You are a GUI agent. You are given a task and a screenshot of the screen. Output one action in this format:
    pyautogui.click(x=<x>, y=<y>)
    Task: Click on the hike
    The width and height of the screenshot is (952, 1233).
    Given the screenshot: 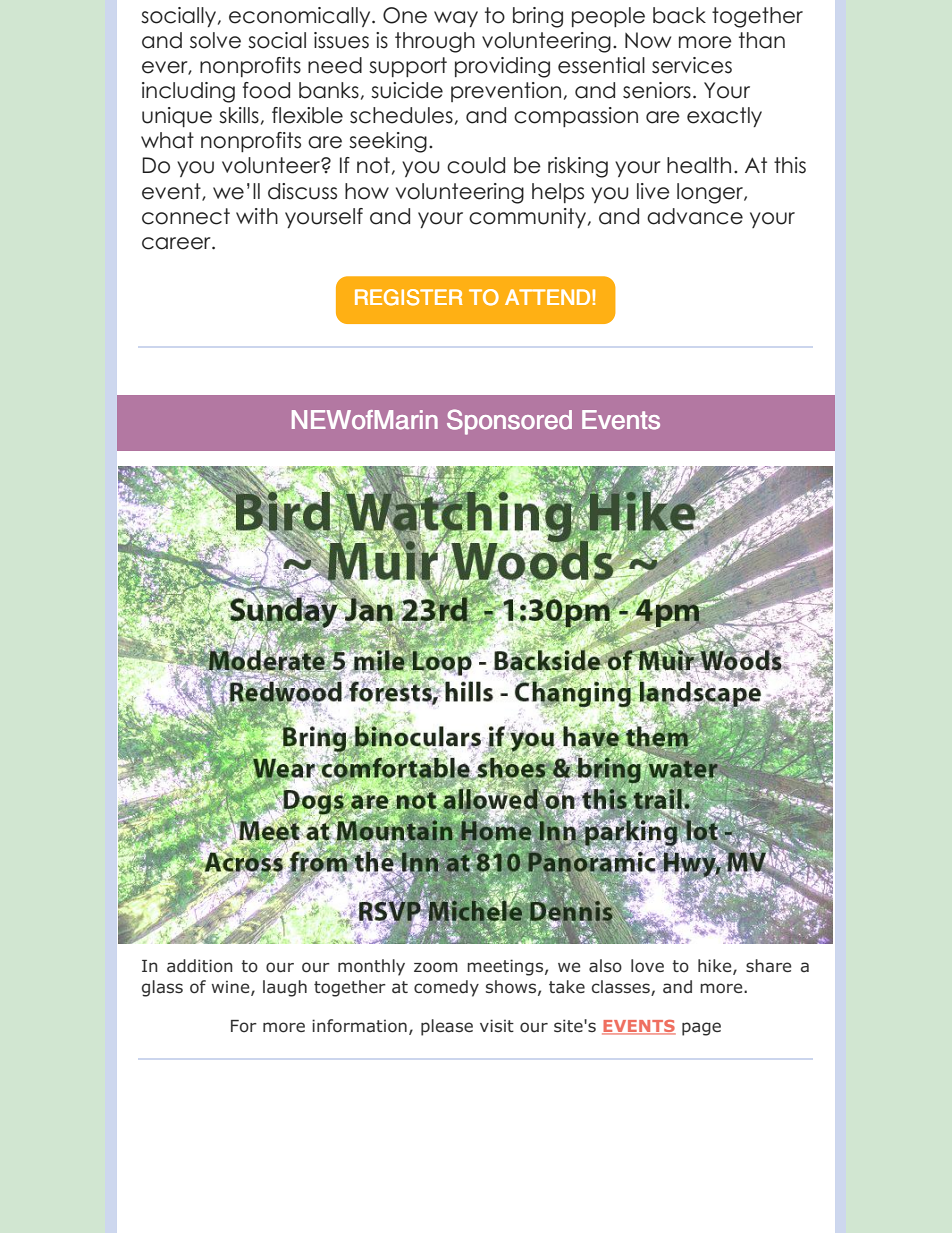 What is the action you would take?
    pyautogui.click(x=716, y=967)
